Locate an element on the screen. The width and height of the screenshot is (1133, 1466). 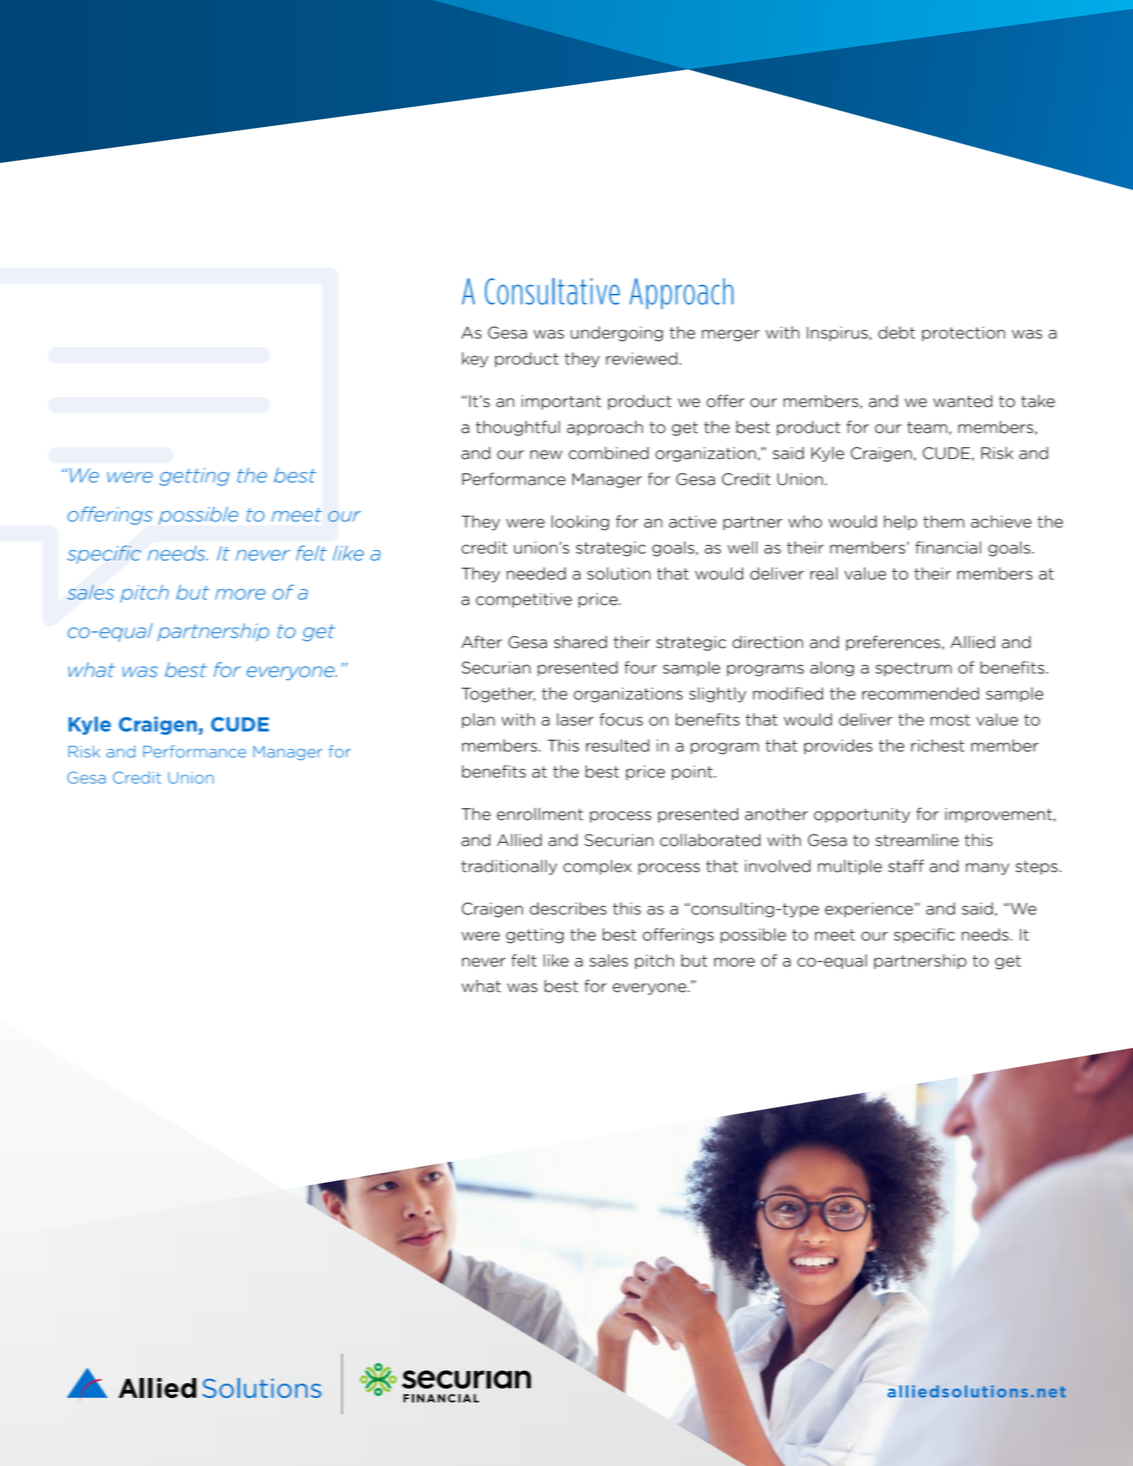
involved is located at coordinates (778, 866).
